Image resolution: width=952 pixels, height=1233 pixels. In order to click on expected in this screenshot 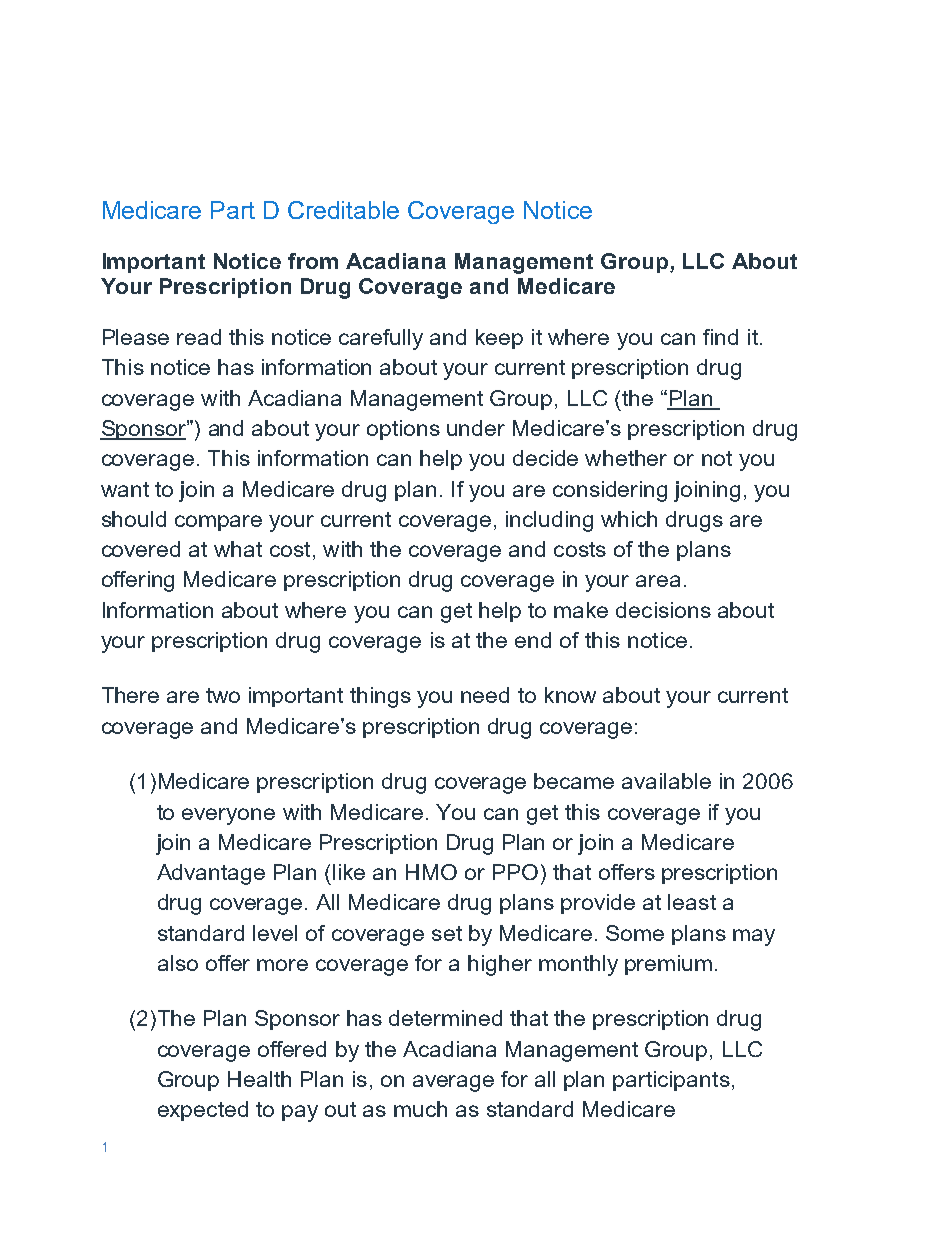, I will do `click(203, 1111)`.
